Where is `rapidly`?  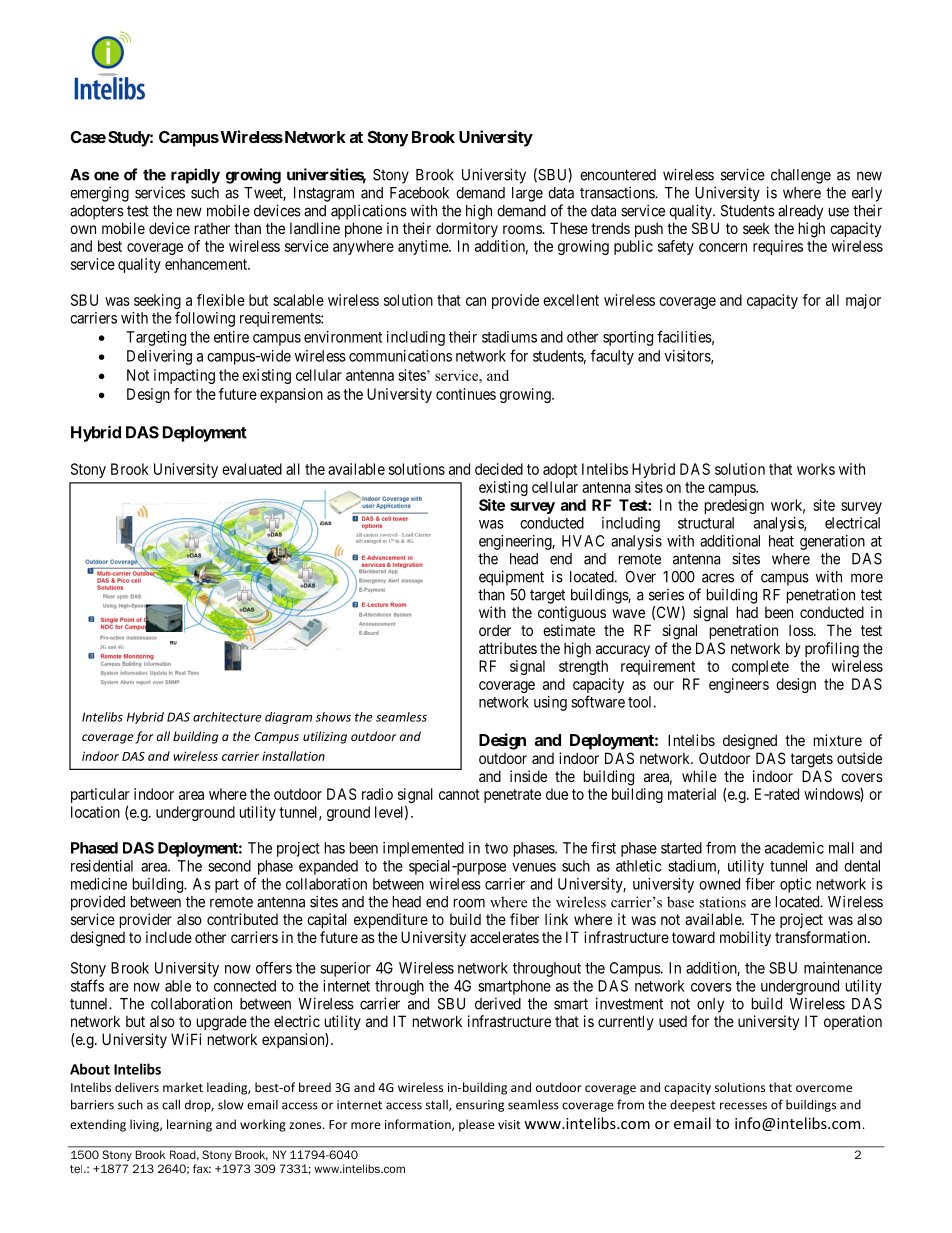 rapidly is located at coordinates (195, 176).
